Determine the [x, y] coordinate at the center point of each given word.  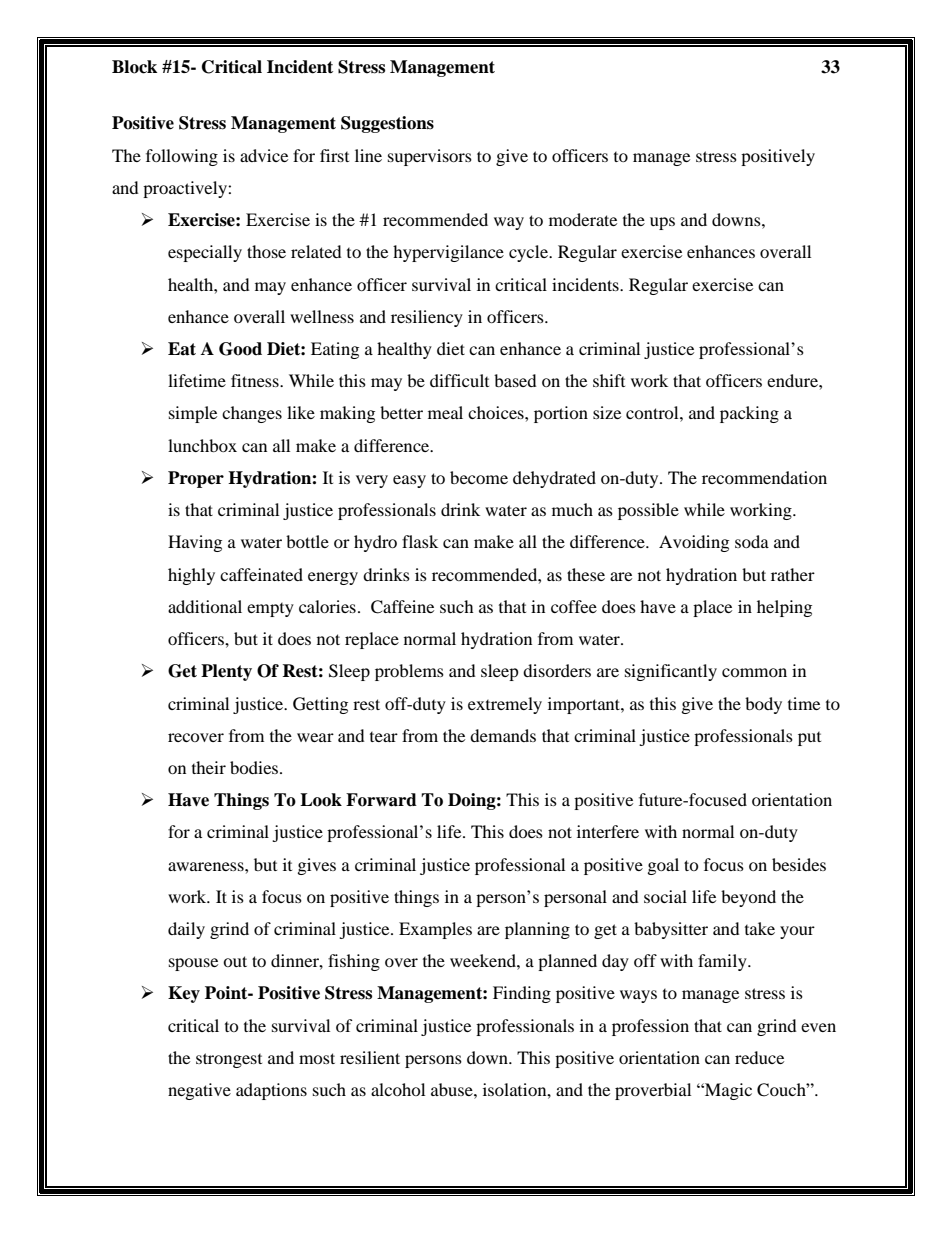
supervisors [430, 157]
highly [191, 576]
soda [752, 541]
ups [662, 223]
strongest [229, 1060]
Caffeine [402, 607]
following [182, 157]
